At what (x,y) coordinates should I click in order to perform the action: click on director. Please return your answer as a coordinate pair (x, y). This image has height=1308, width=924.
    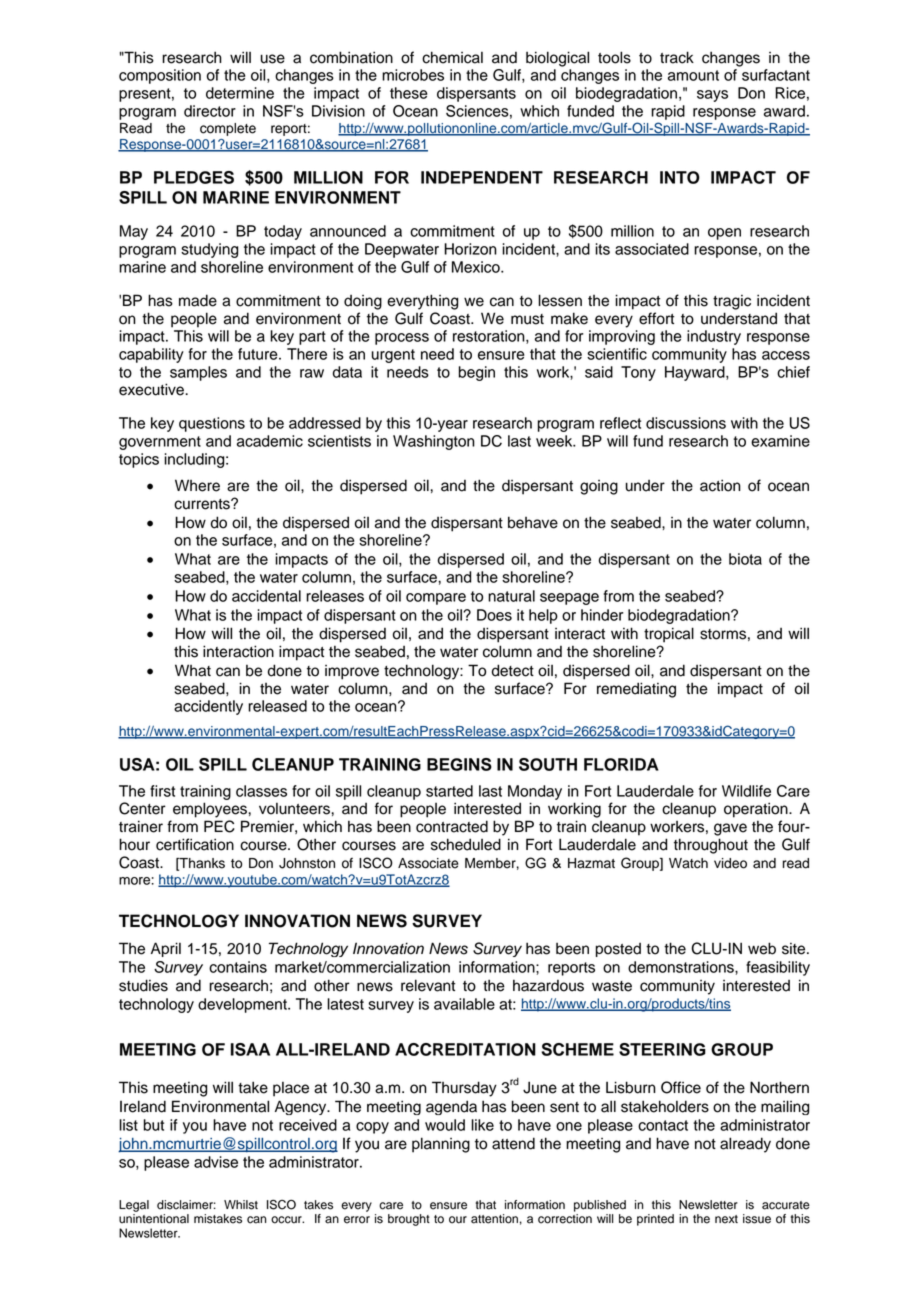
    Looking at the image, I should click on (210, 111).
